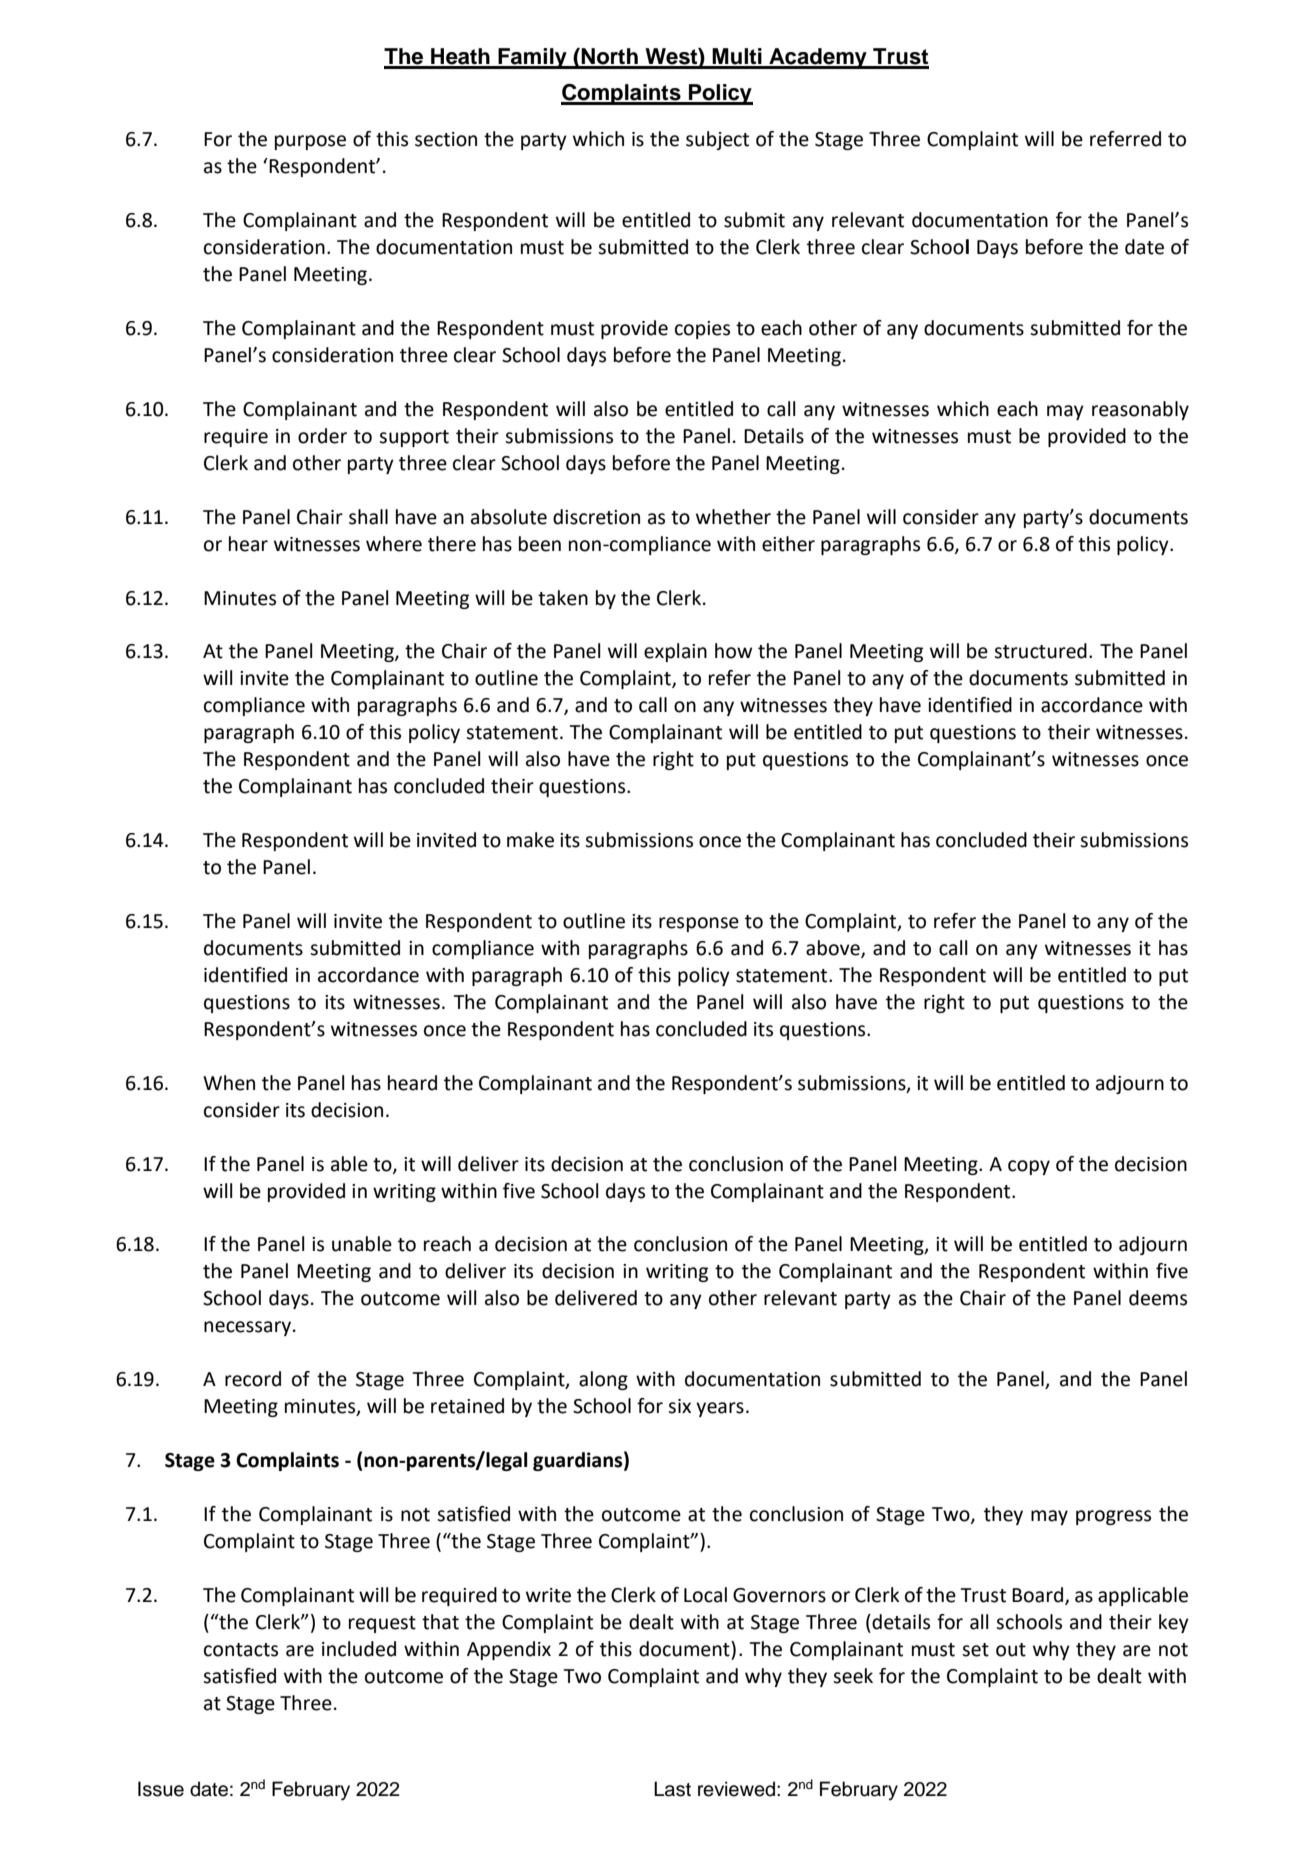  Describe the element at coordinates (818, 58) in the document. I see `Academy` at that location.
